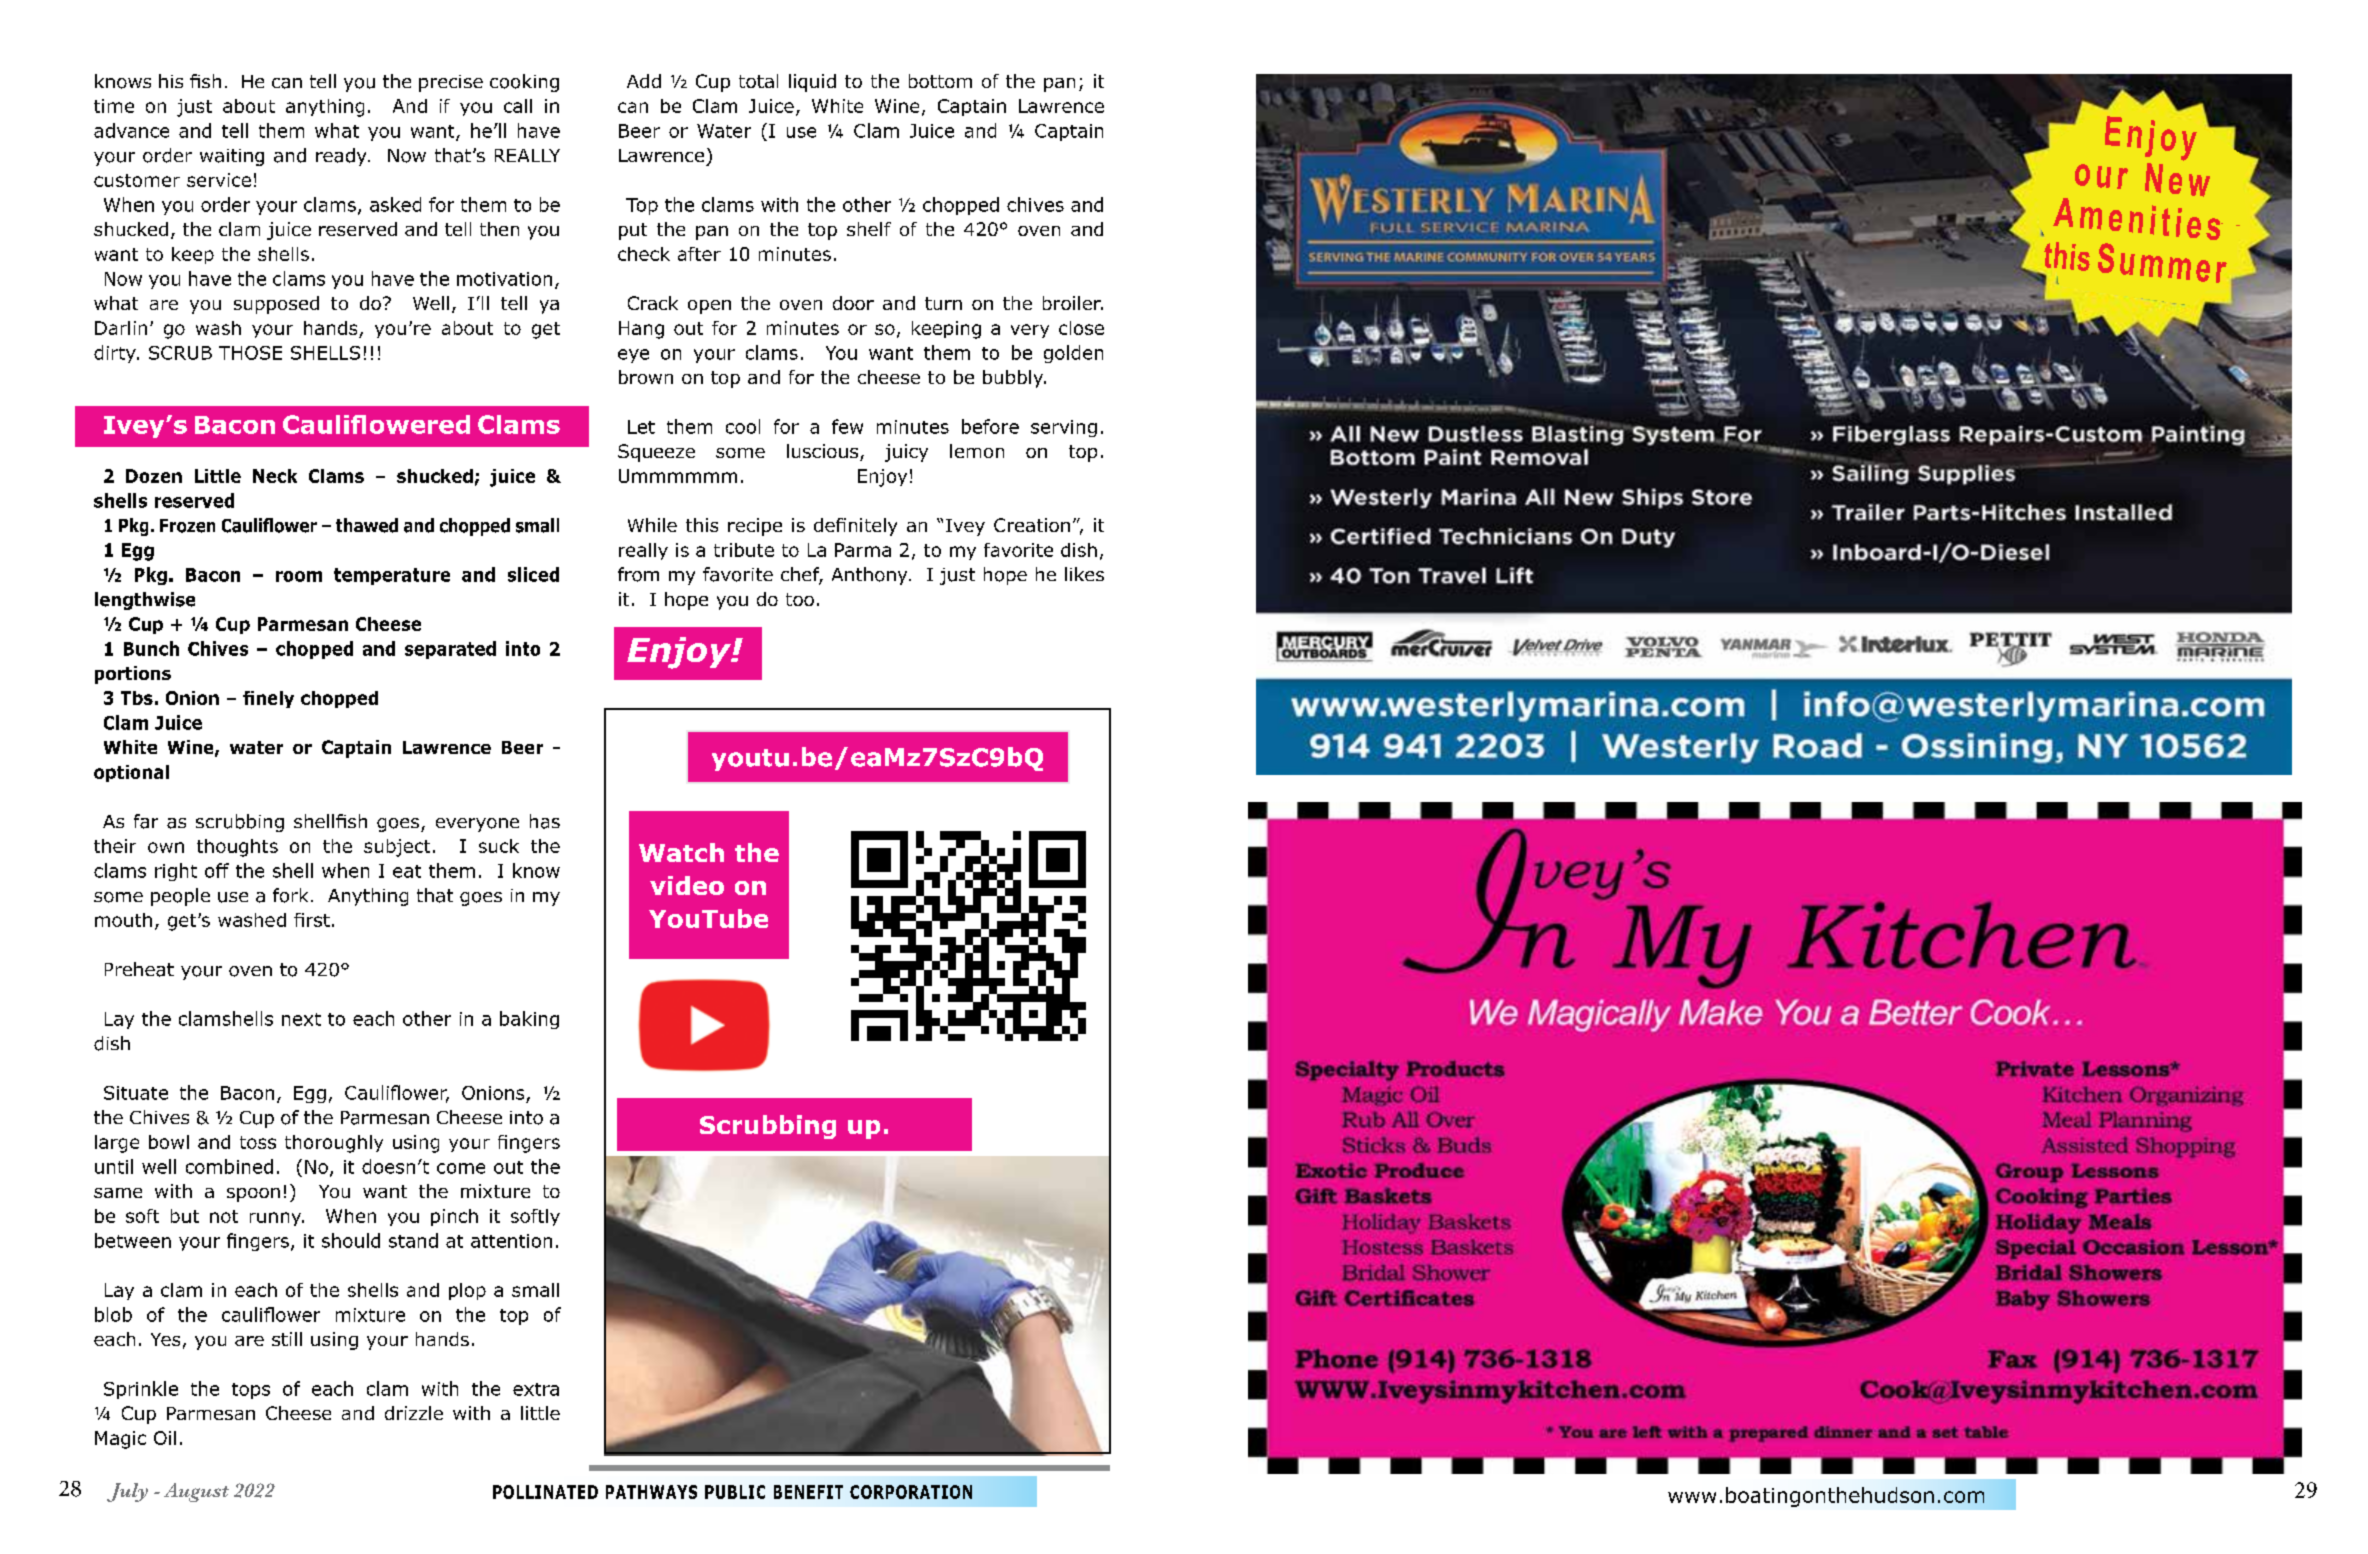 This screenshot has height=1554, width=2368. What do you see at coordinates (911, 1492) in the screenshot?
I see `CORPORATION` at bounding box center [911, 1492].
